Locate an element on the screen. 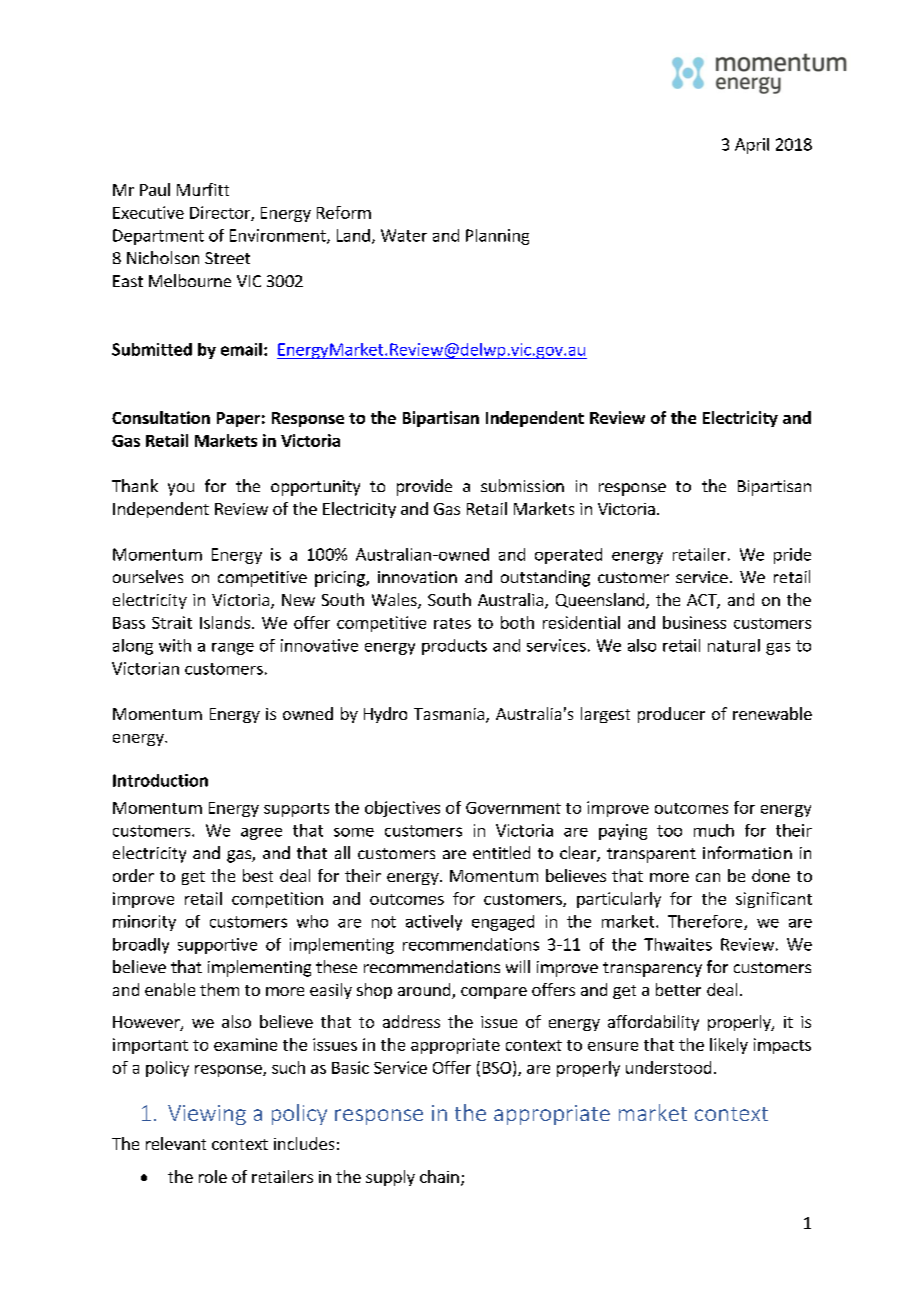 This screenshot has height=1309, width=924. chain is located at coordinates (439, 1176).
